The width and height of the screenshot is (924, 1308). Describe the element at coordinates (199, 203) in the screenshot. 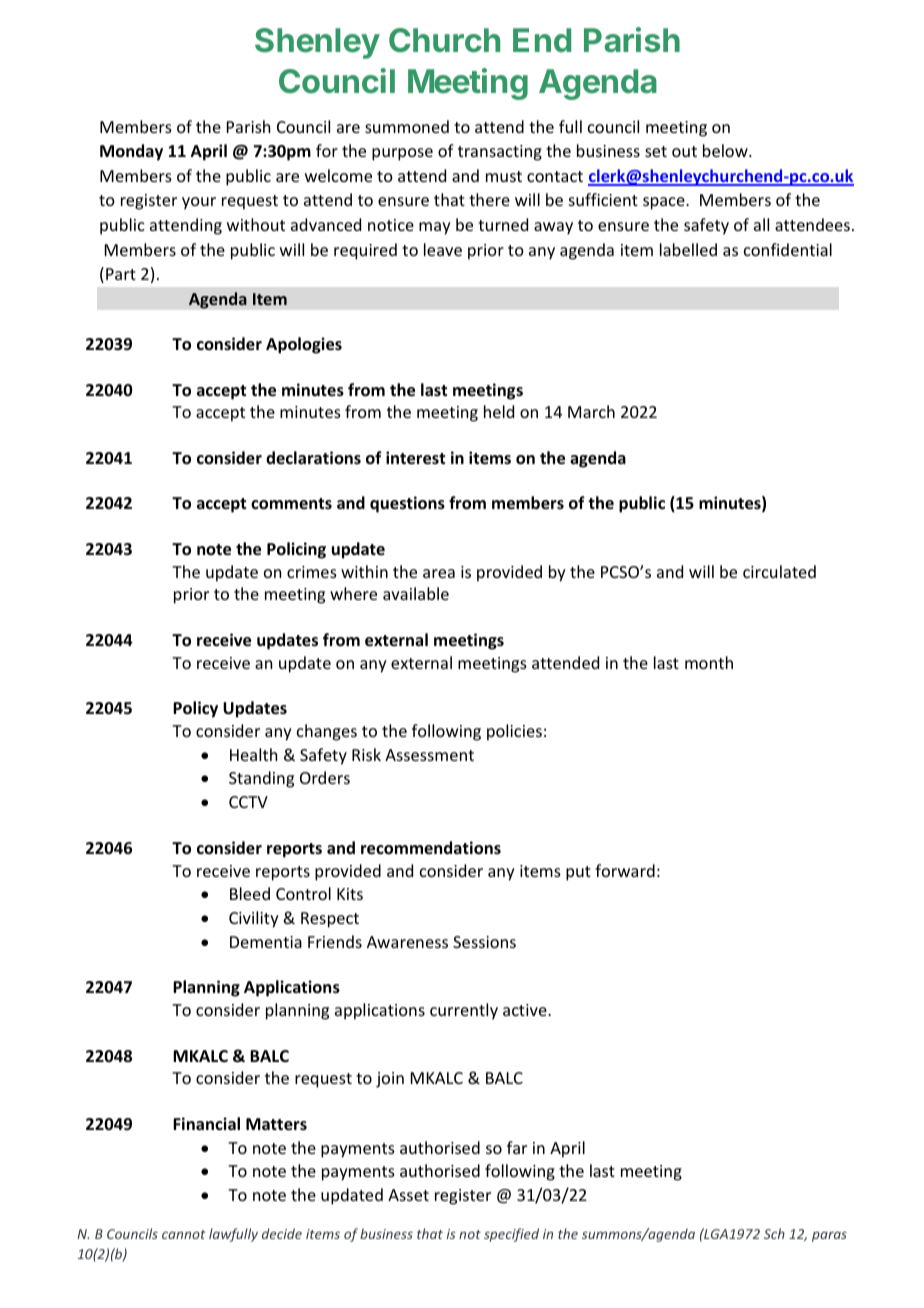

I see `your` at that location.
